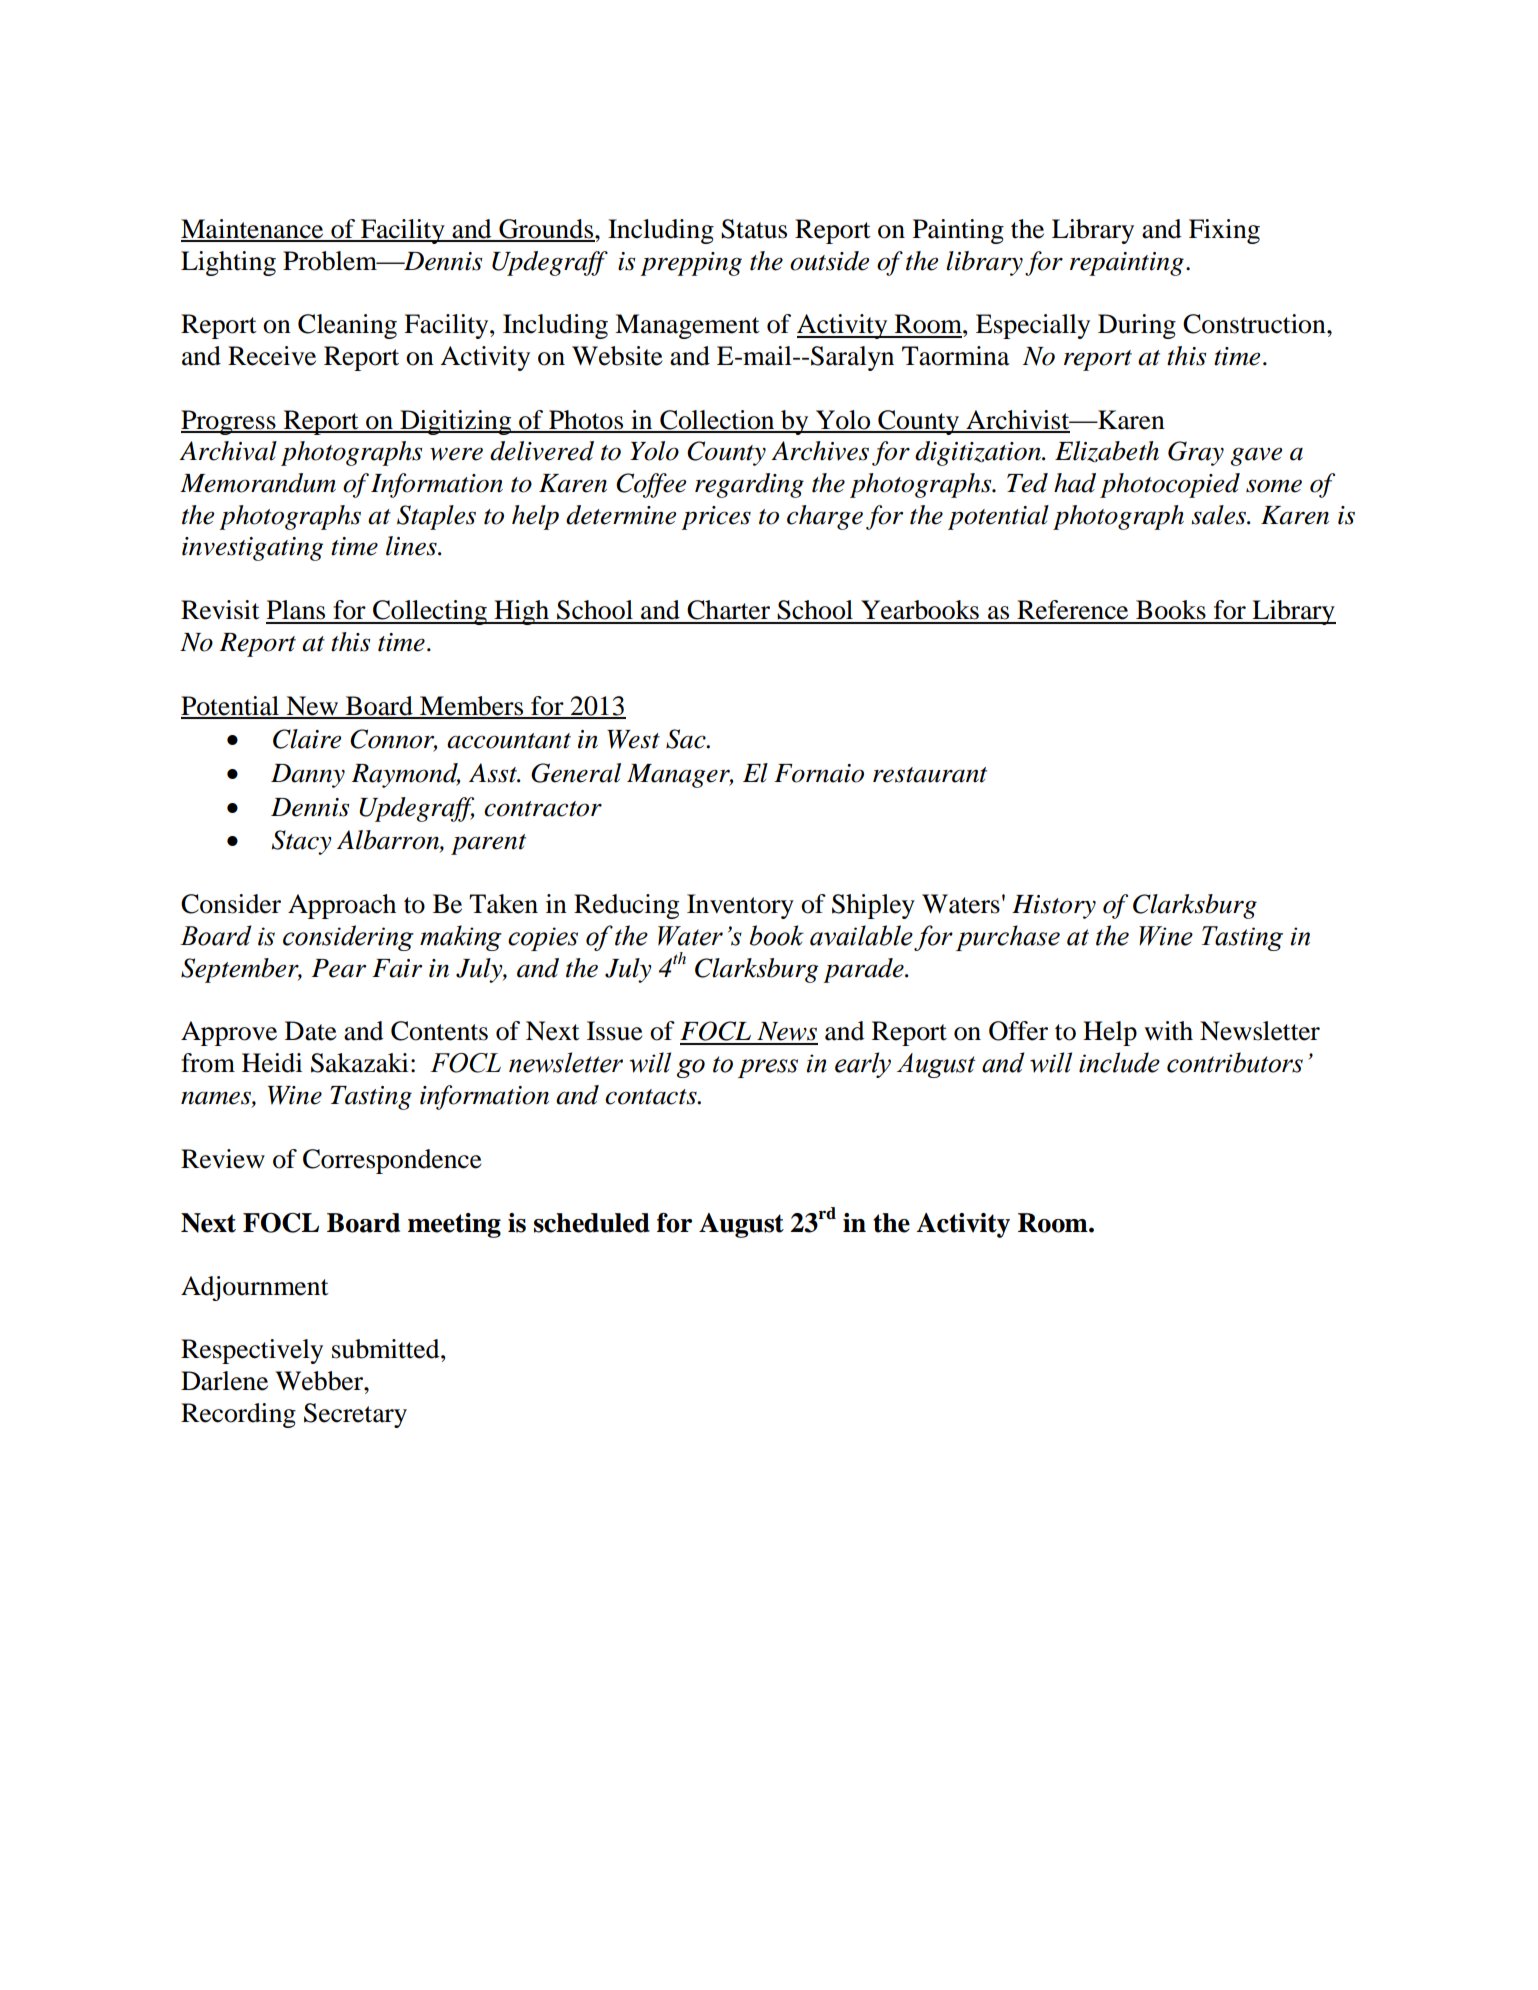 Image resolution: width=1538 pixels, height=1990 pixels. I want to click on History, so click(1054, 907).
